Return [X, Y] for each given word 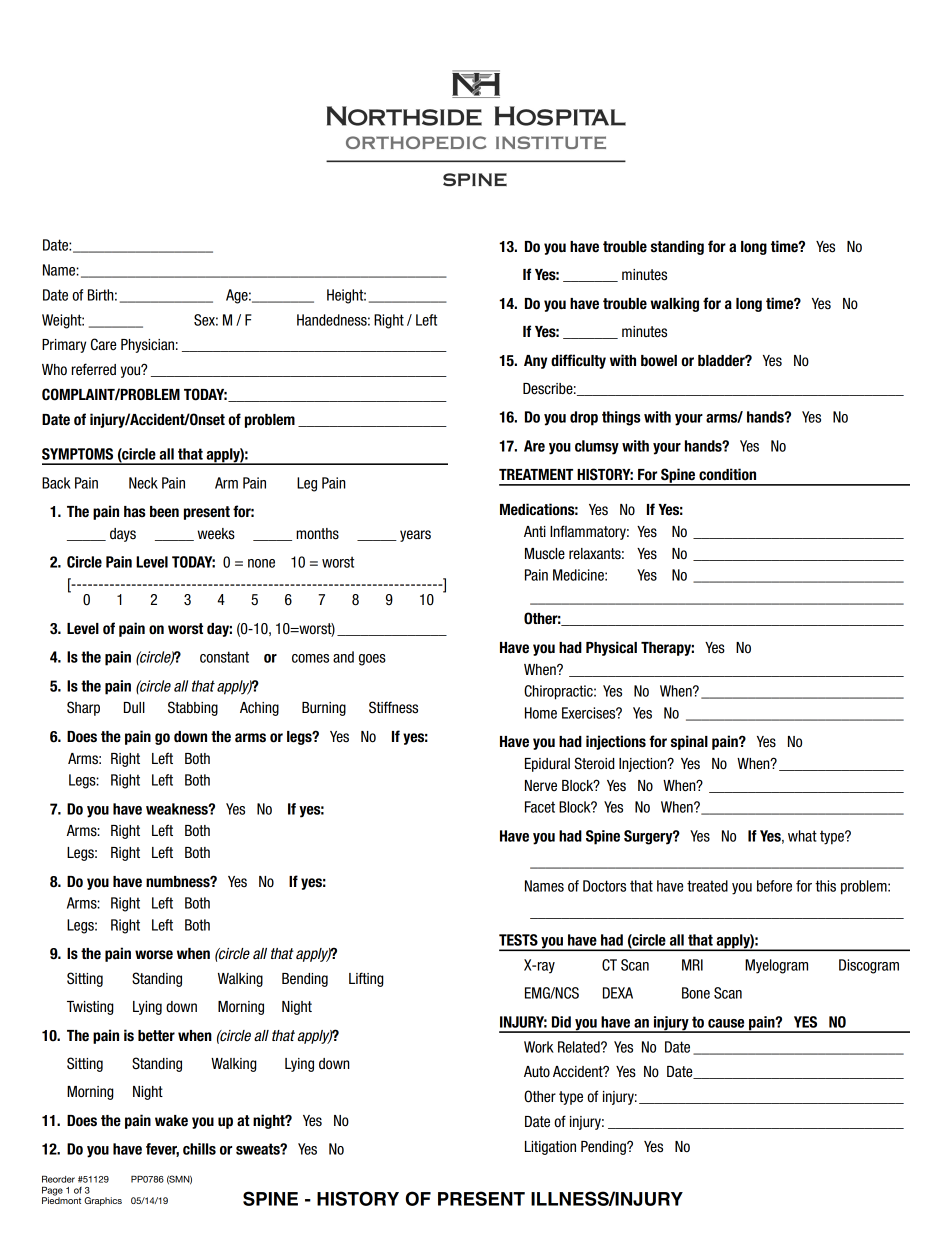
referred [94, 369]
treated [707, 886]
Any [535, 362]
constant [224, 657]
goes [372, 660]
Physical [611, 648]
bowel [659, 361]
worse [154, 955]
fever [162, 1150]
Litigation [550, 1148]
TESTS [518, 940]
